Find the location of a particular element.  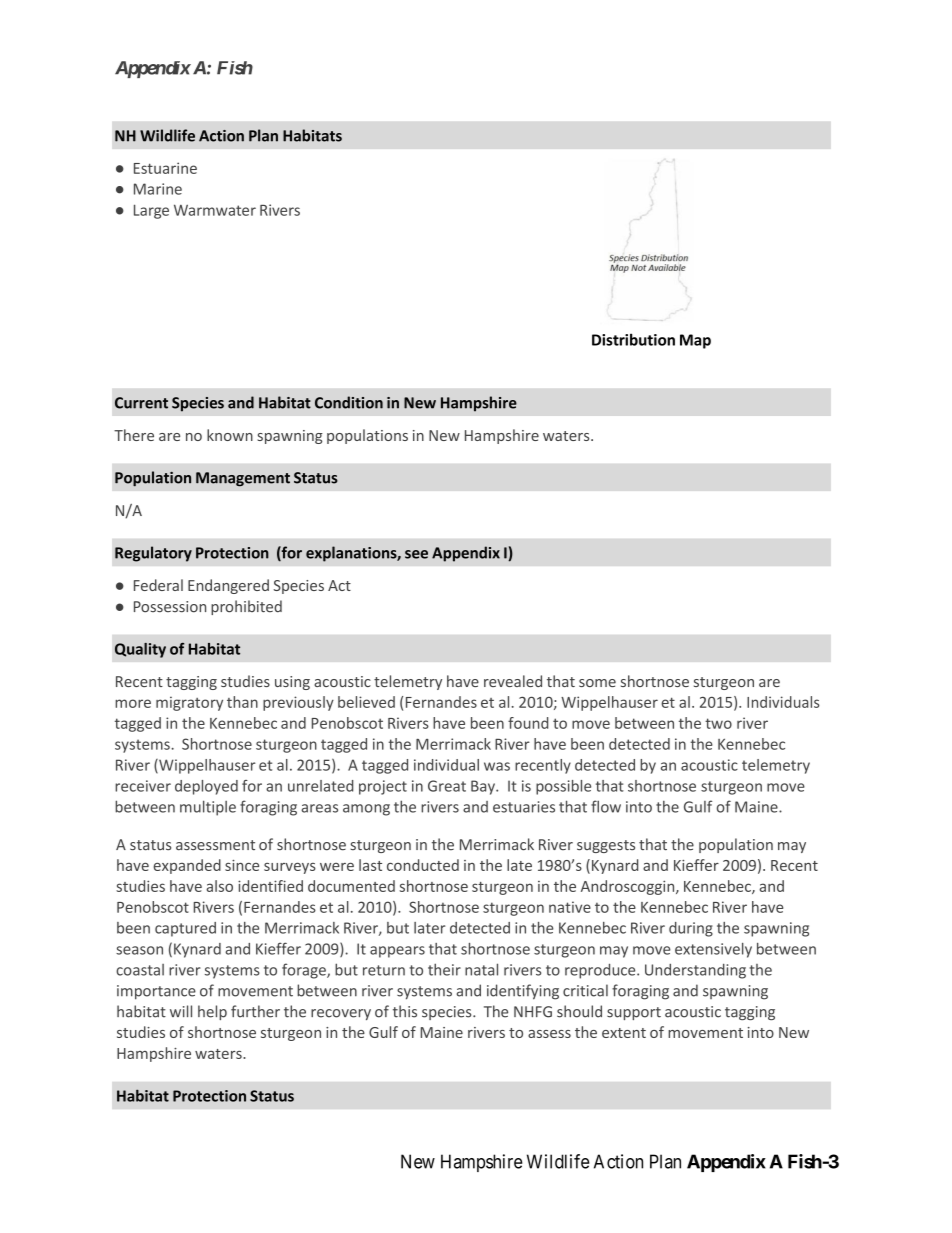

this is located at coordinates (405, 1011).
